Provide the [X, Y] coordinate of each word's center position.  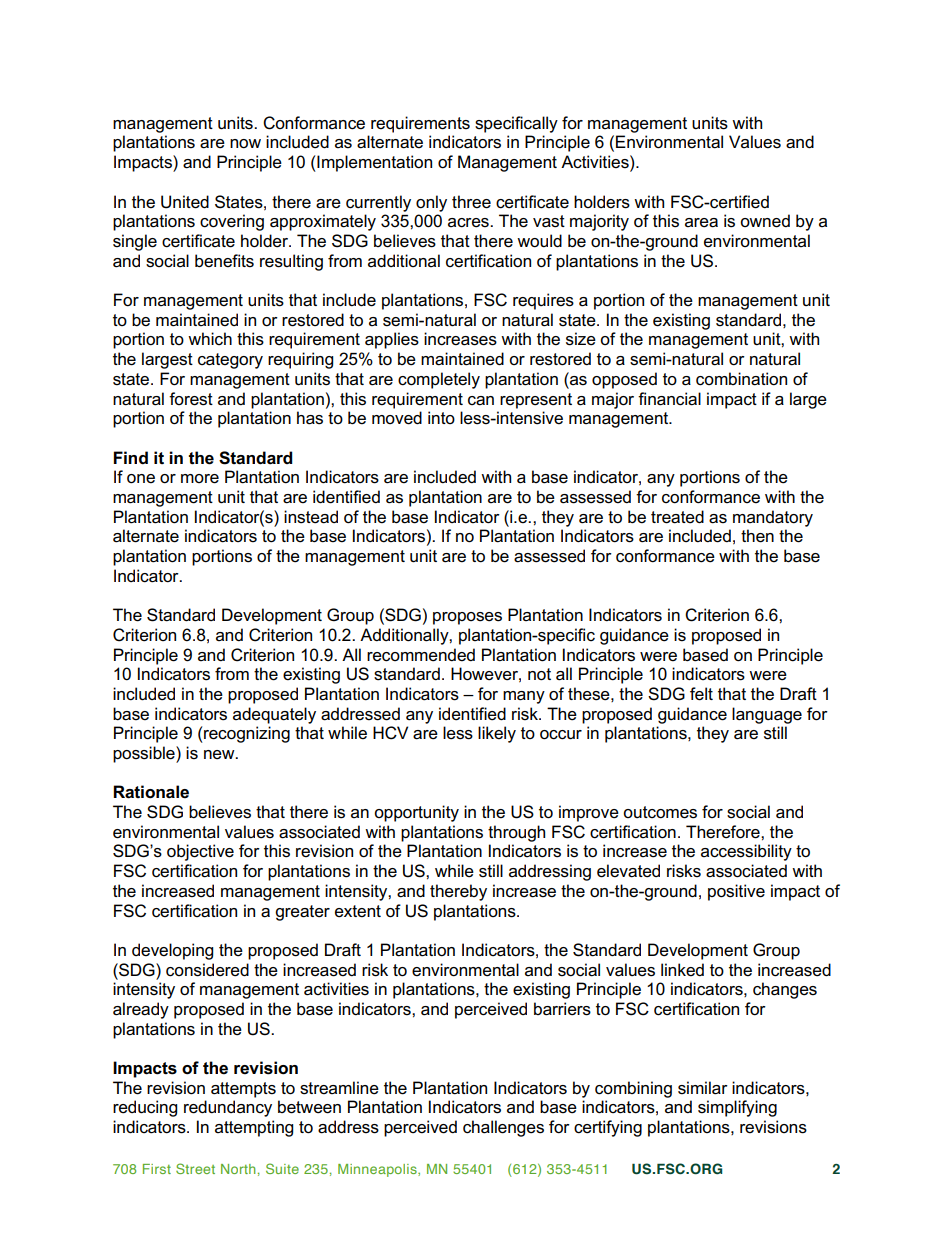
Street [195, 1168]
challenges [503, 1128]
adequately [274, 715]
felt [701, 694]
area [701, 223]
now [245, 144]
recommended [421, 655]
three [471, 202]
